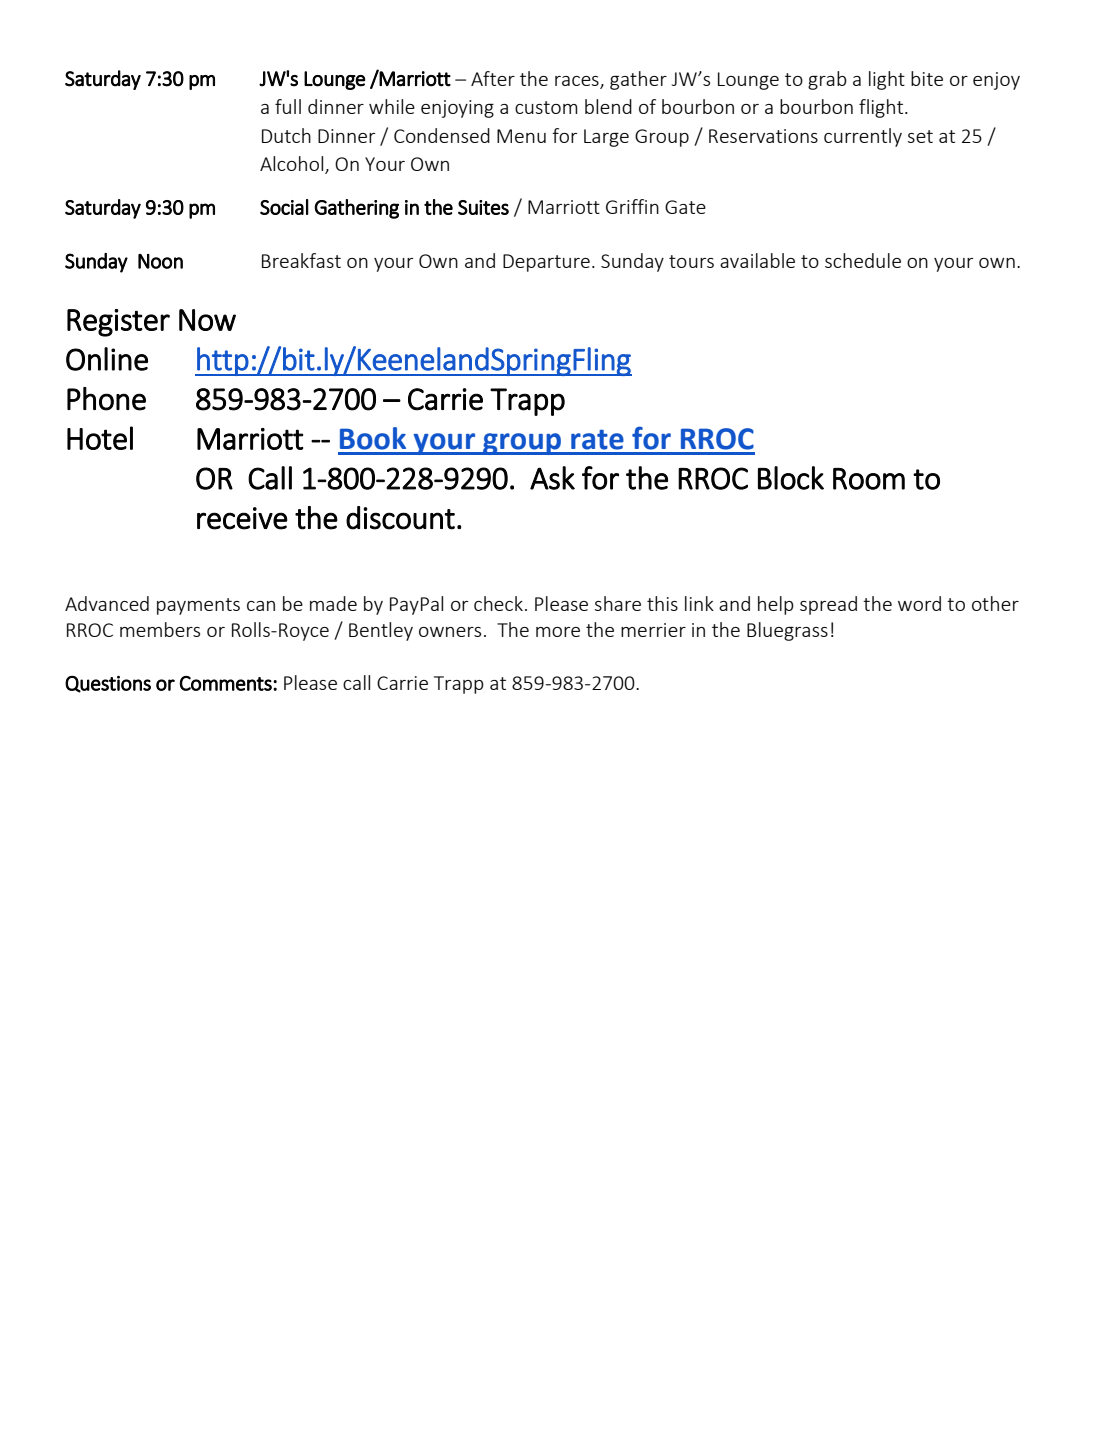 The width and height of the screenshot is (1105, 1430). What do you see at coordinates (927, 78) in the screenshot?
I see `bite` at bounding box center [927, 78].
